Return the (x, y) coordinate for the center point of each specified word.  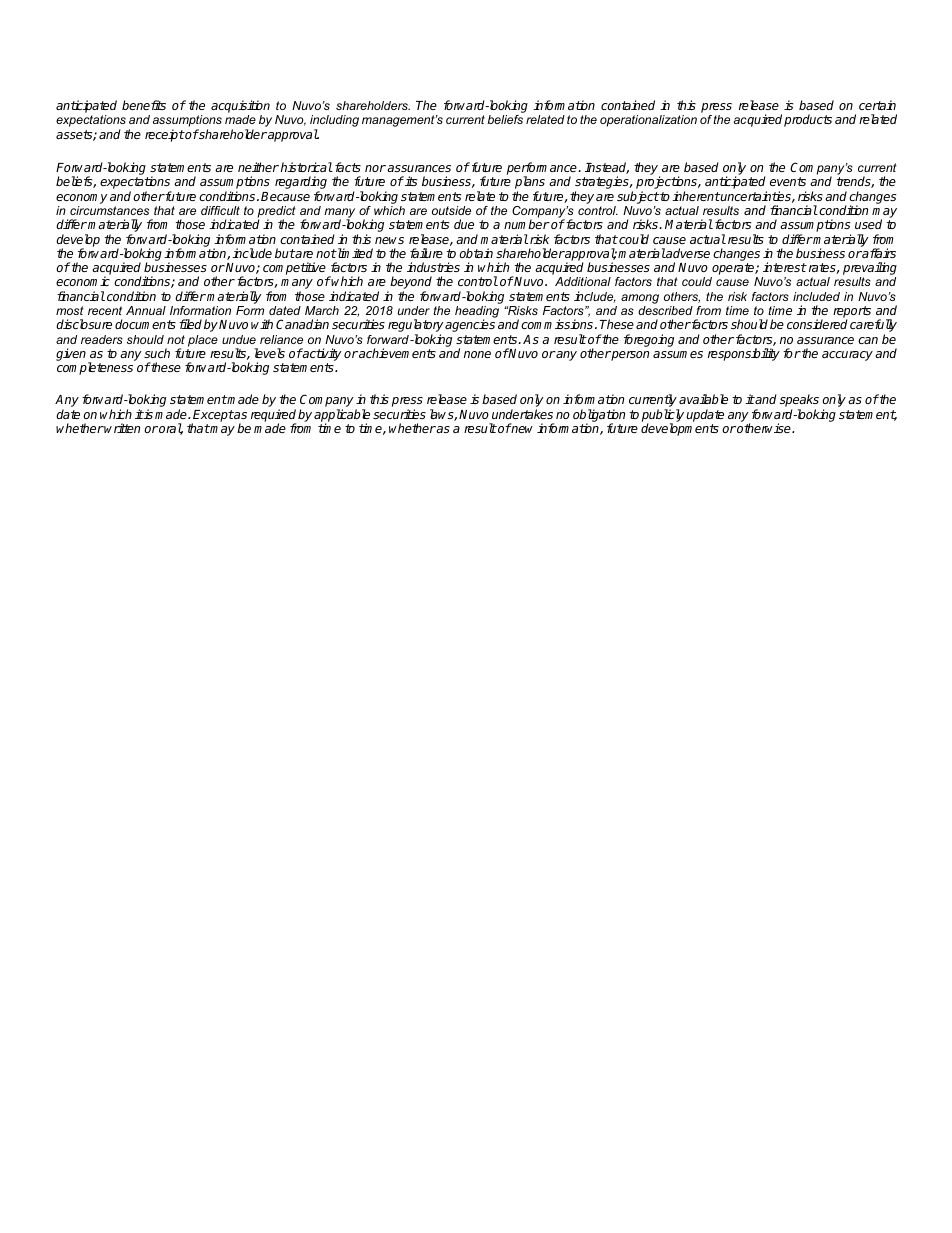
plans (530, 184)
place (203, 341)
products (808, 120)
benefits (144, 105)
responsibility (744, 354)
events (788, 181)
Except (213, 417)
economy (82, 199)
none (477, 354)
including (334, 122)
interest (785, 267)
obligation (599, 416)
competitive (295, 270)
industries (433, 267)
